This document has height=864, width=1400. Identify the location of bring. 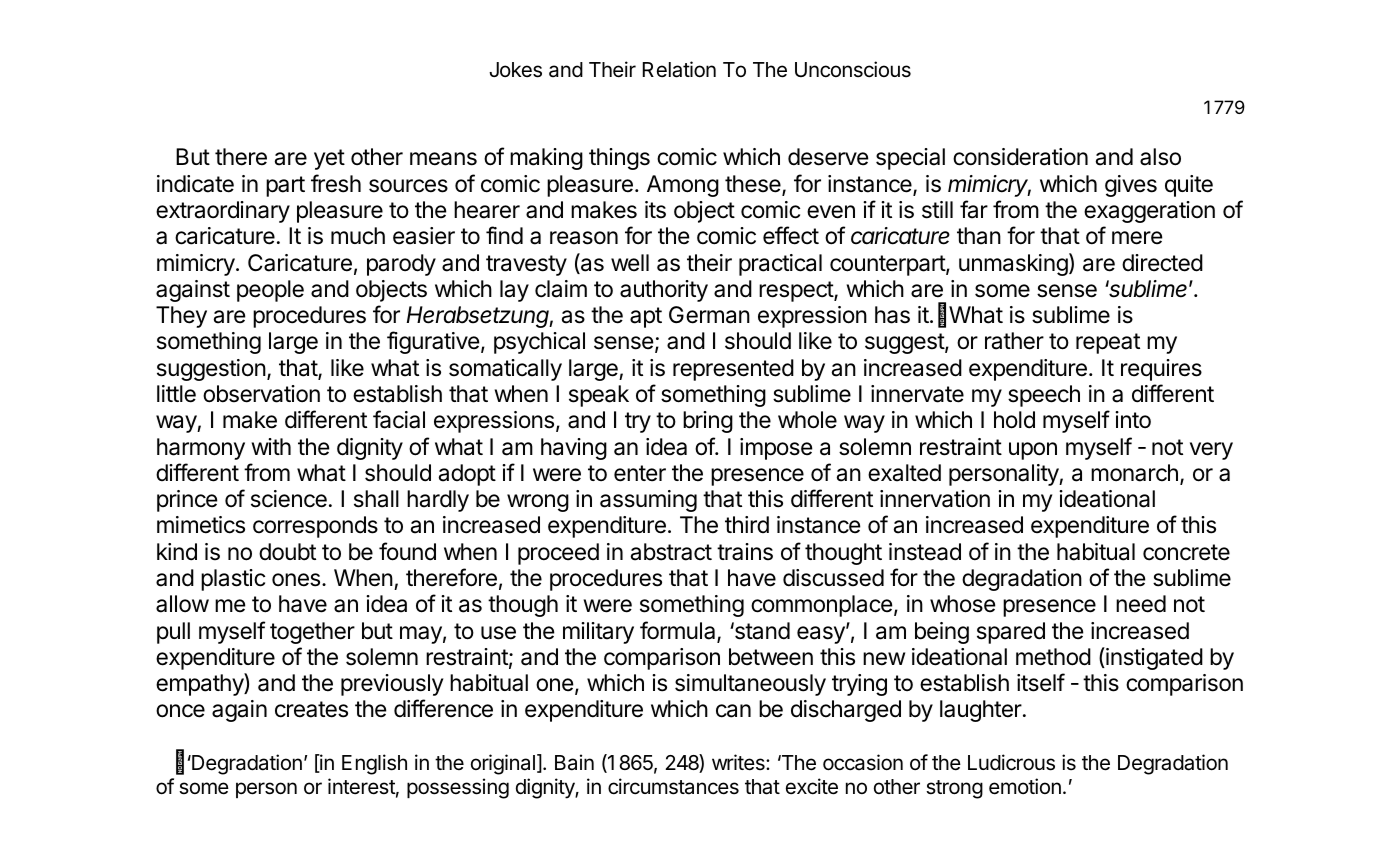
(708, 422).
